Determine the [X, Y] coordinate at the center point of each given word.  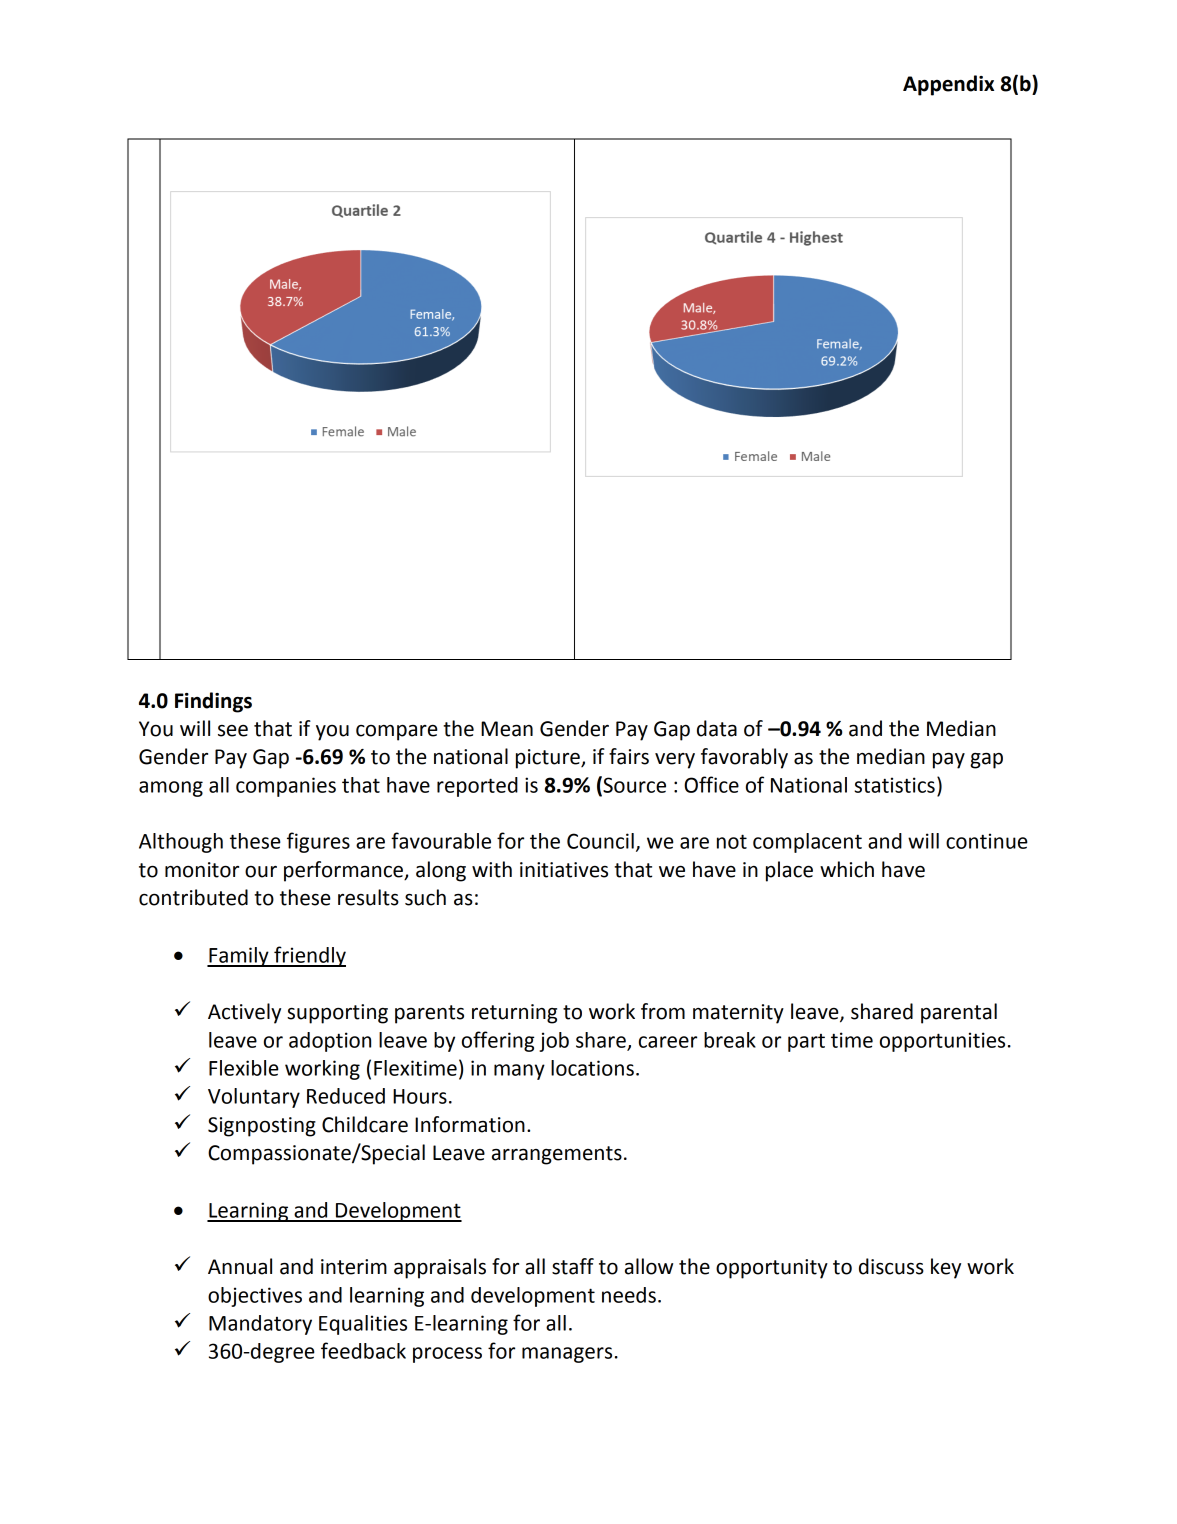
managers [567, 1355]
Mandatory [260, 1325]
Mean [507, 729]
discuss [891, 1266]
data [717, 728]
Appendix [948, 85]
